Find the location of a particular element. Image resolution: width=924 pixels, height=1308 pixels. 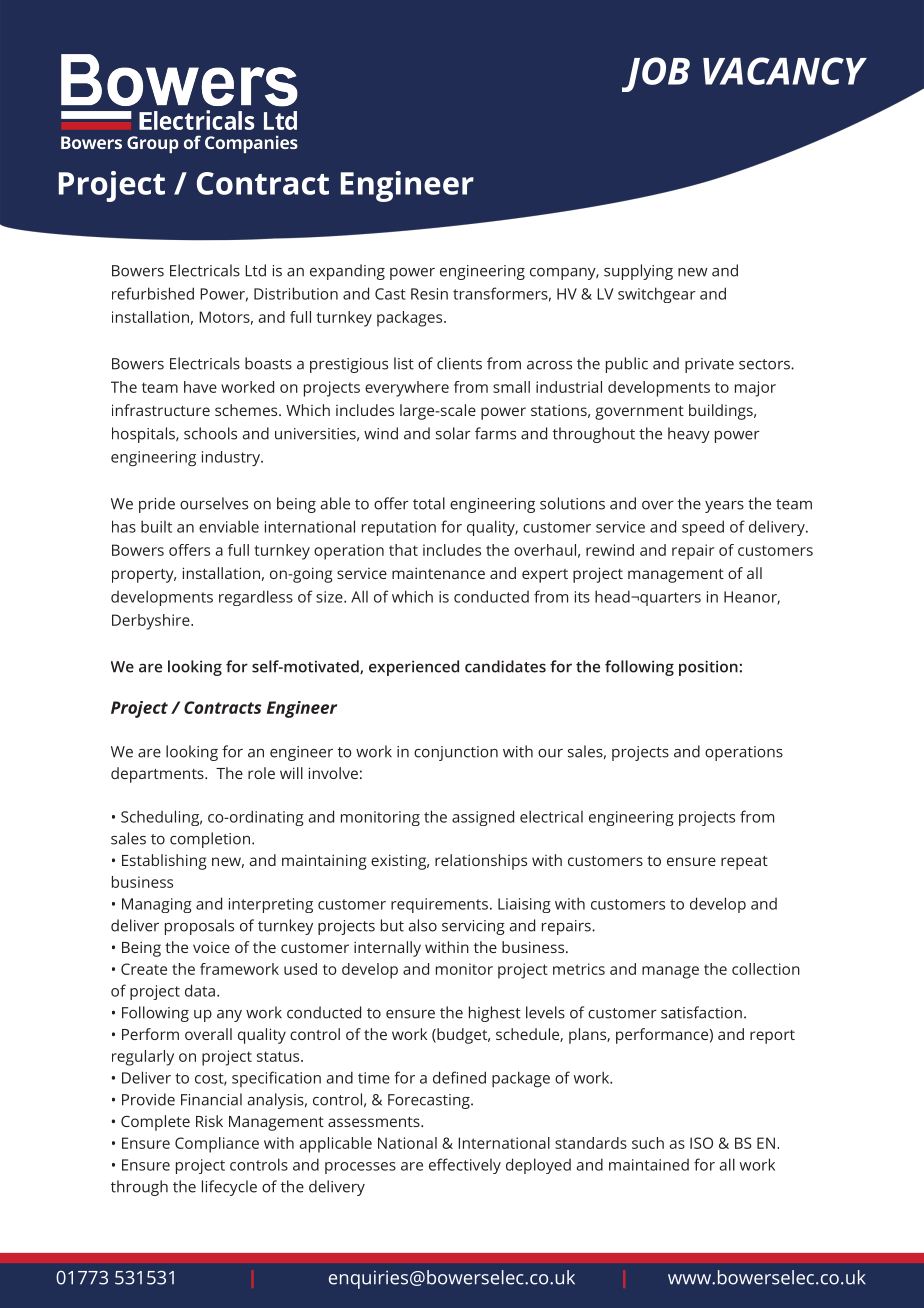

Ltd is located at coordinates (255, 270).
